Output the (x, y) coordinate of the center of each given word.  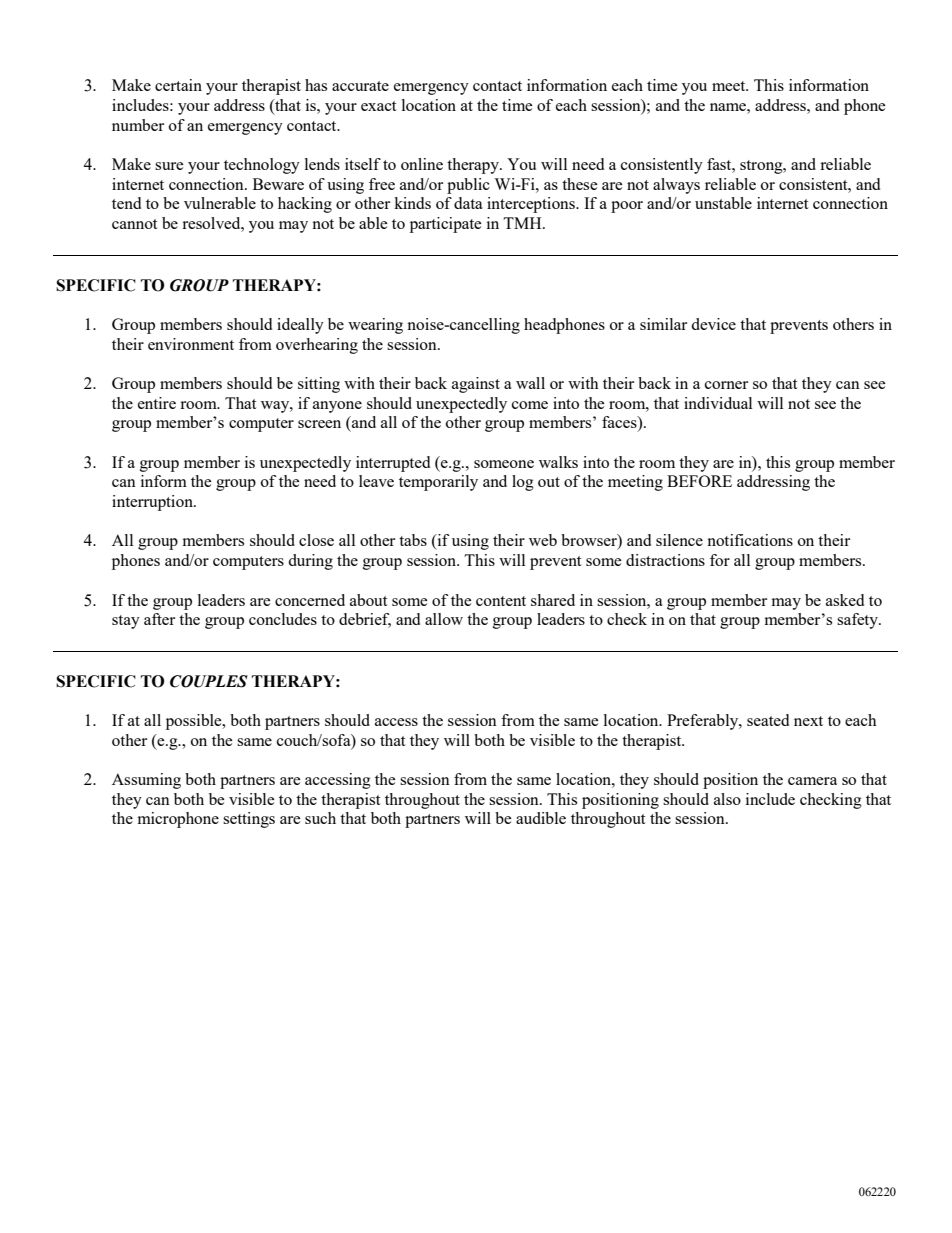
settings (249, 820)
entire (157, 403)
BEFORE (699, 481)
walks (558, 462)
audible (541, 818)
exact (378, 106)
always (676, 186)
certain (178, 85)
